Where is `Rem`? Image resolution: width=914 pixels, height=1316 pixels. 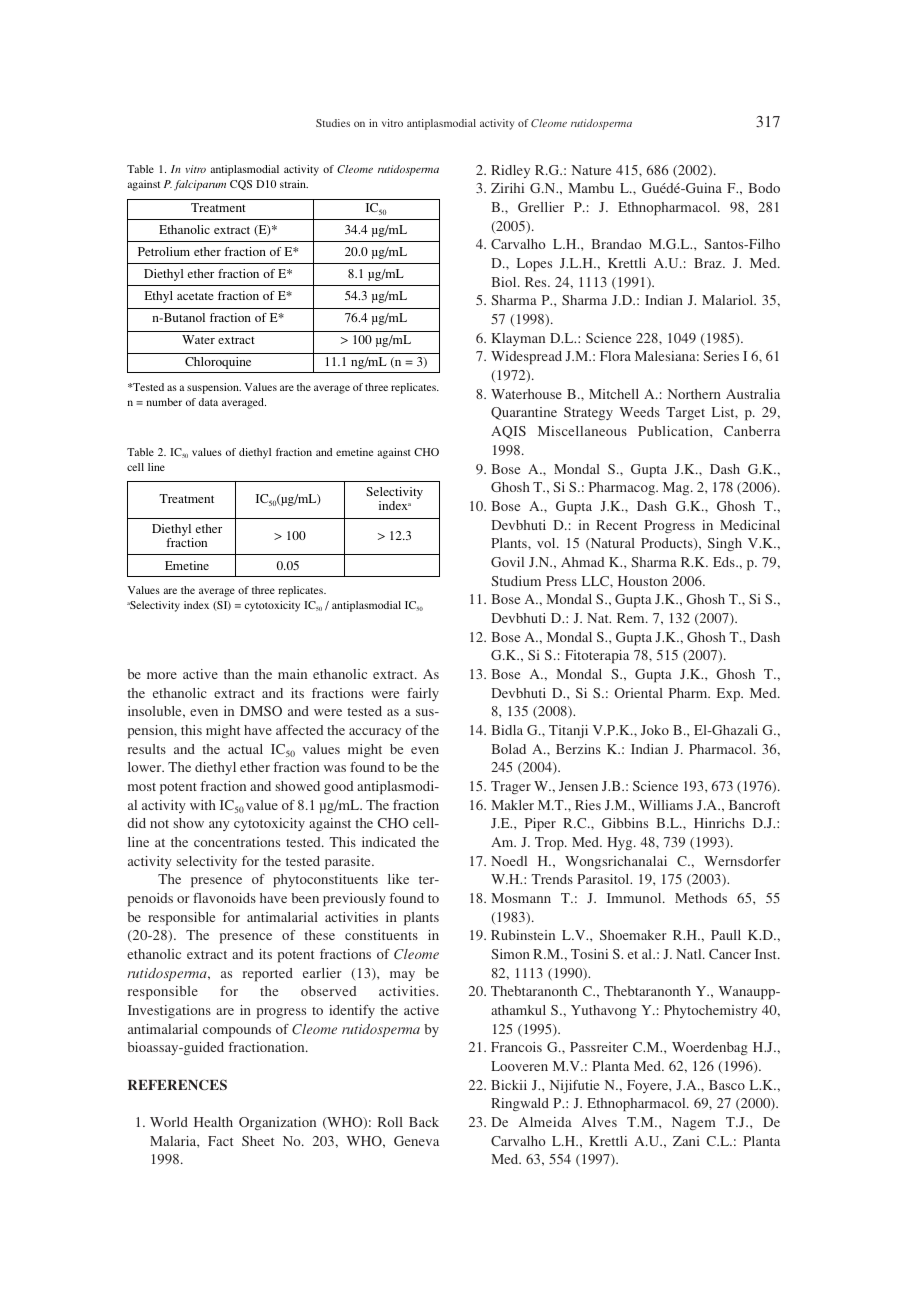
Rem is located at coordinates (632, 618).
